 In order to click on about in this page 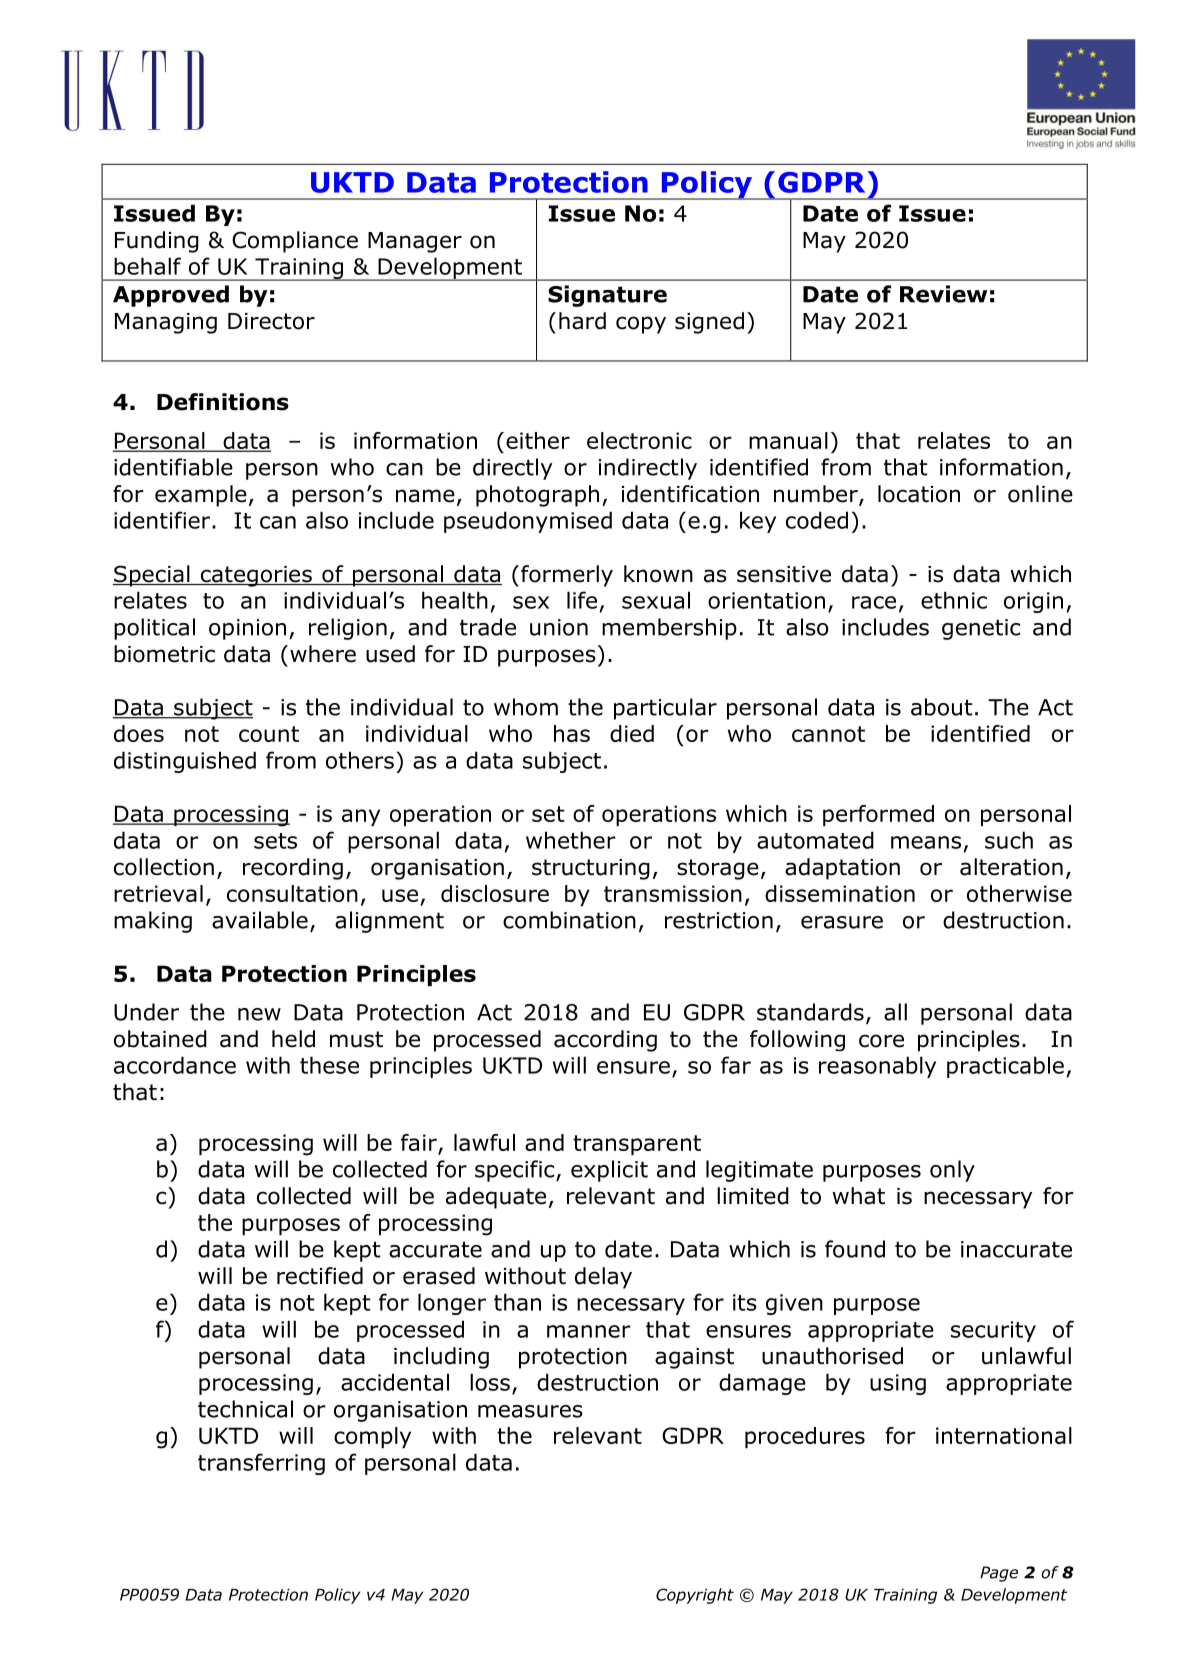, I will do `click(942, 707)`.
